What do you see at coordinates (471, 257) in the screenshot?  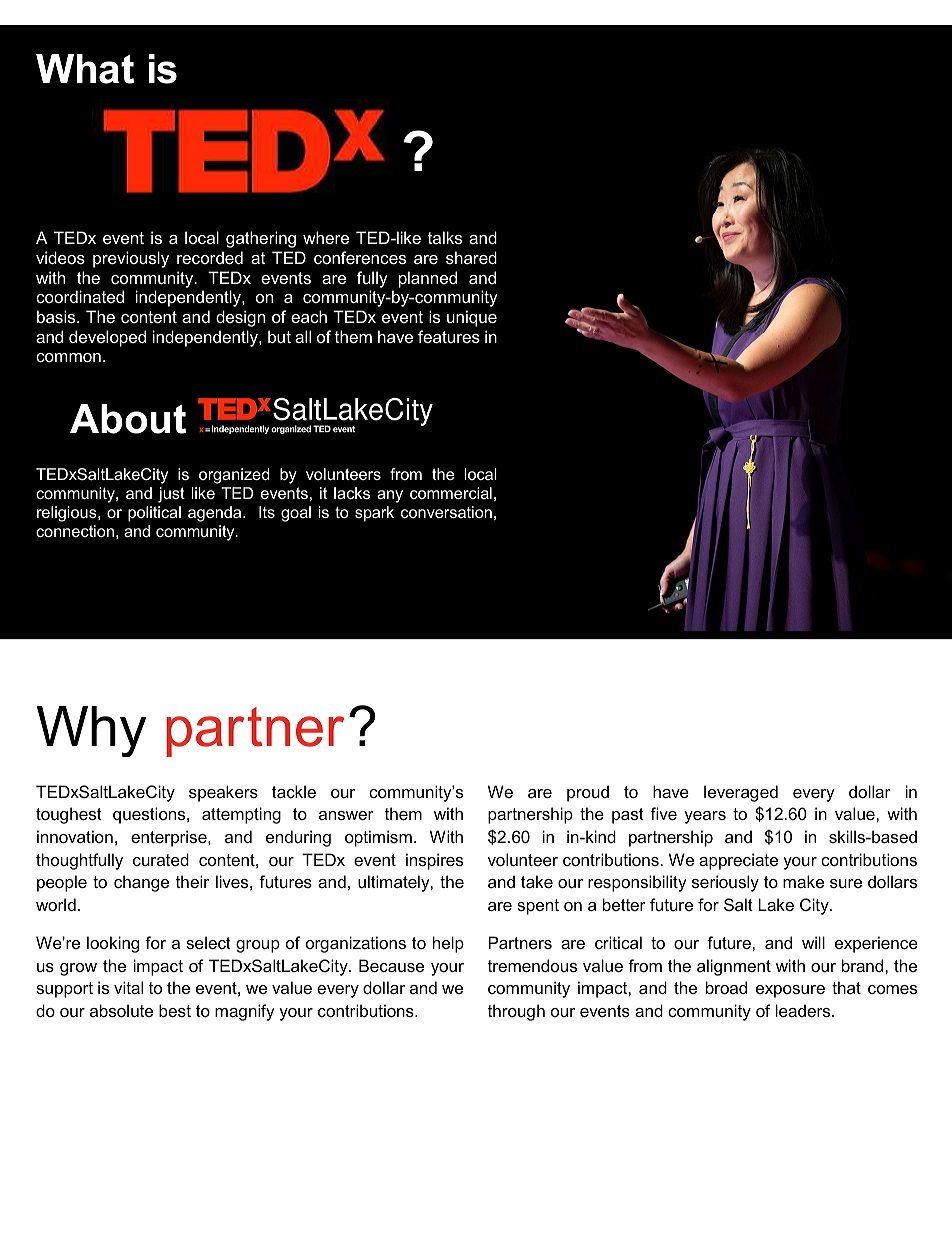 I see `shared` at bounding box center [471, 257].
